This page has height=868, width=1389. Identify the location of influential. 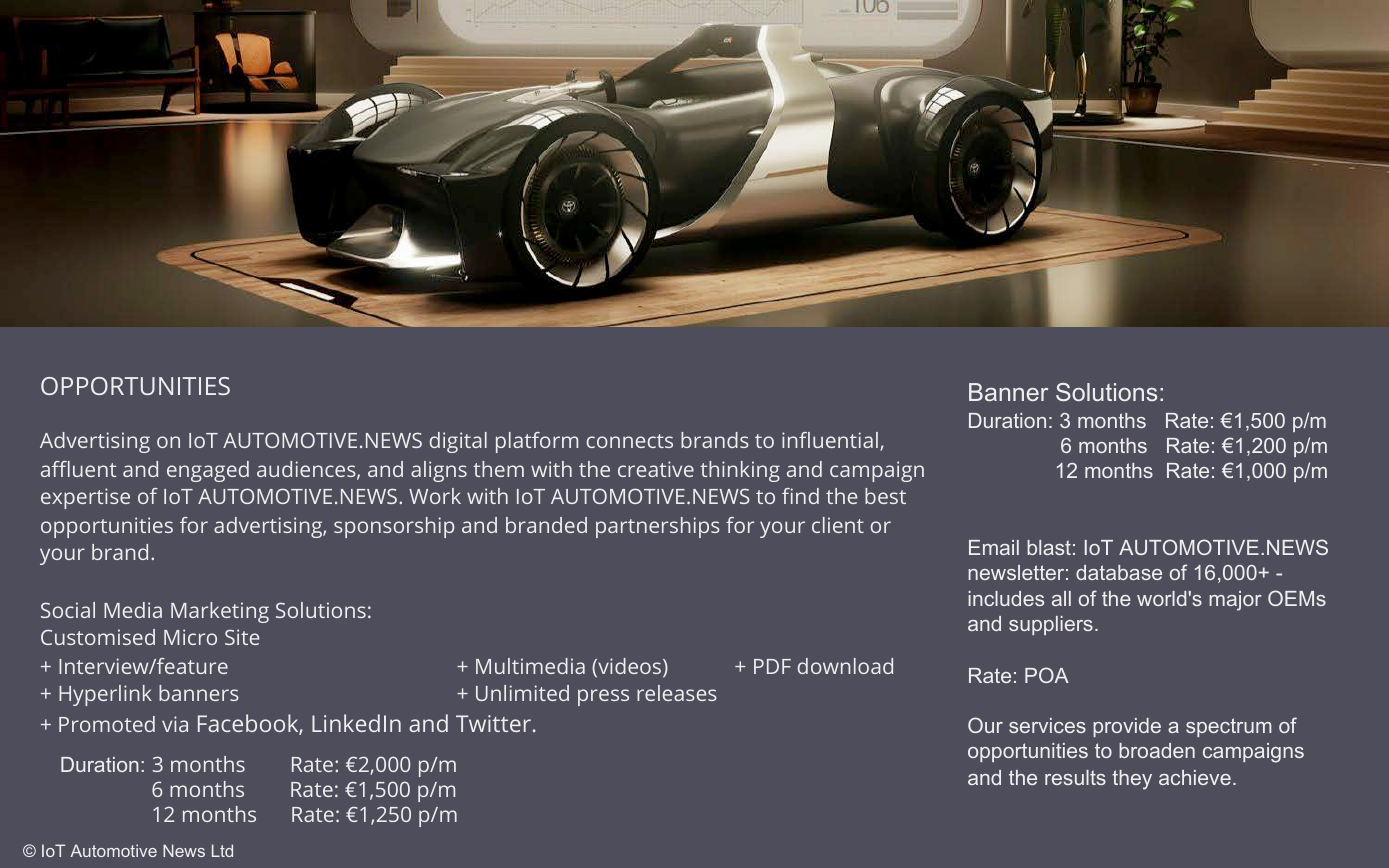
(830, 440).
